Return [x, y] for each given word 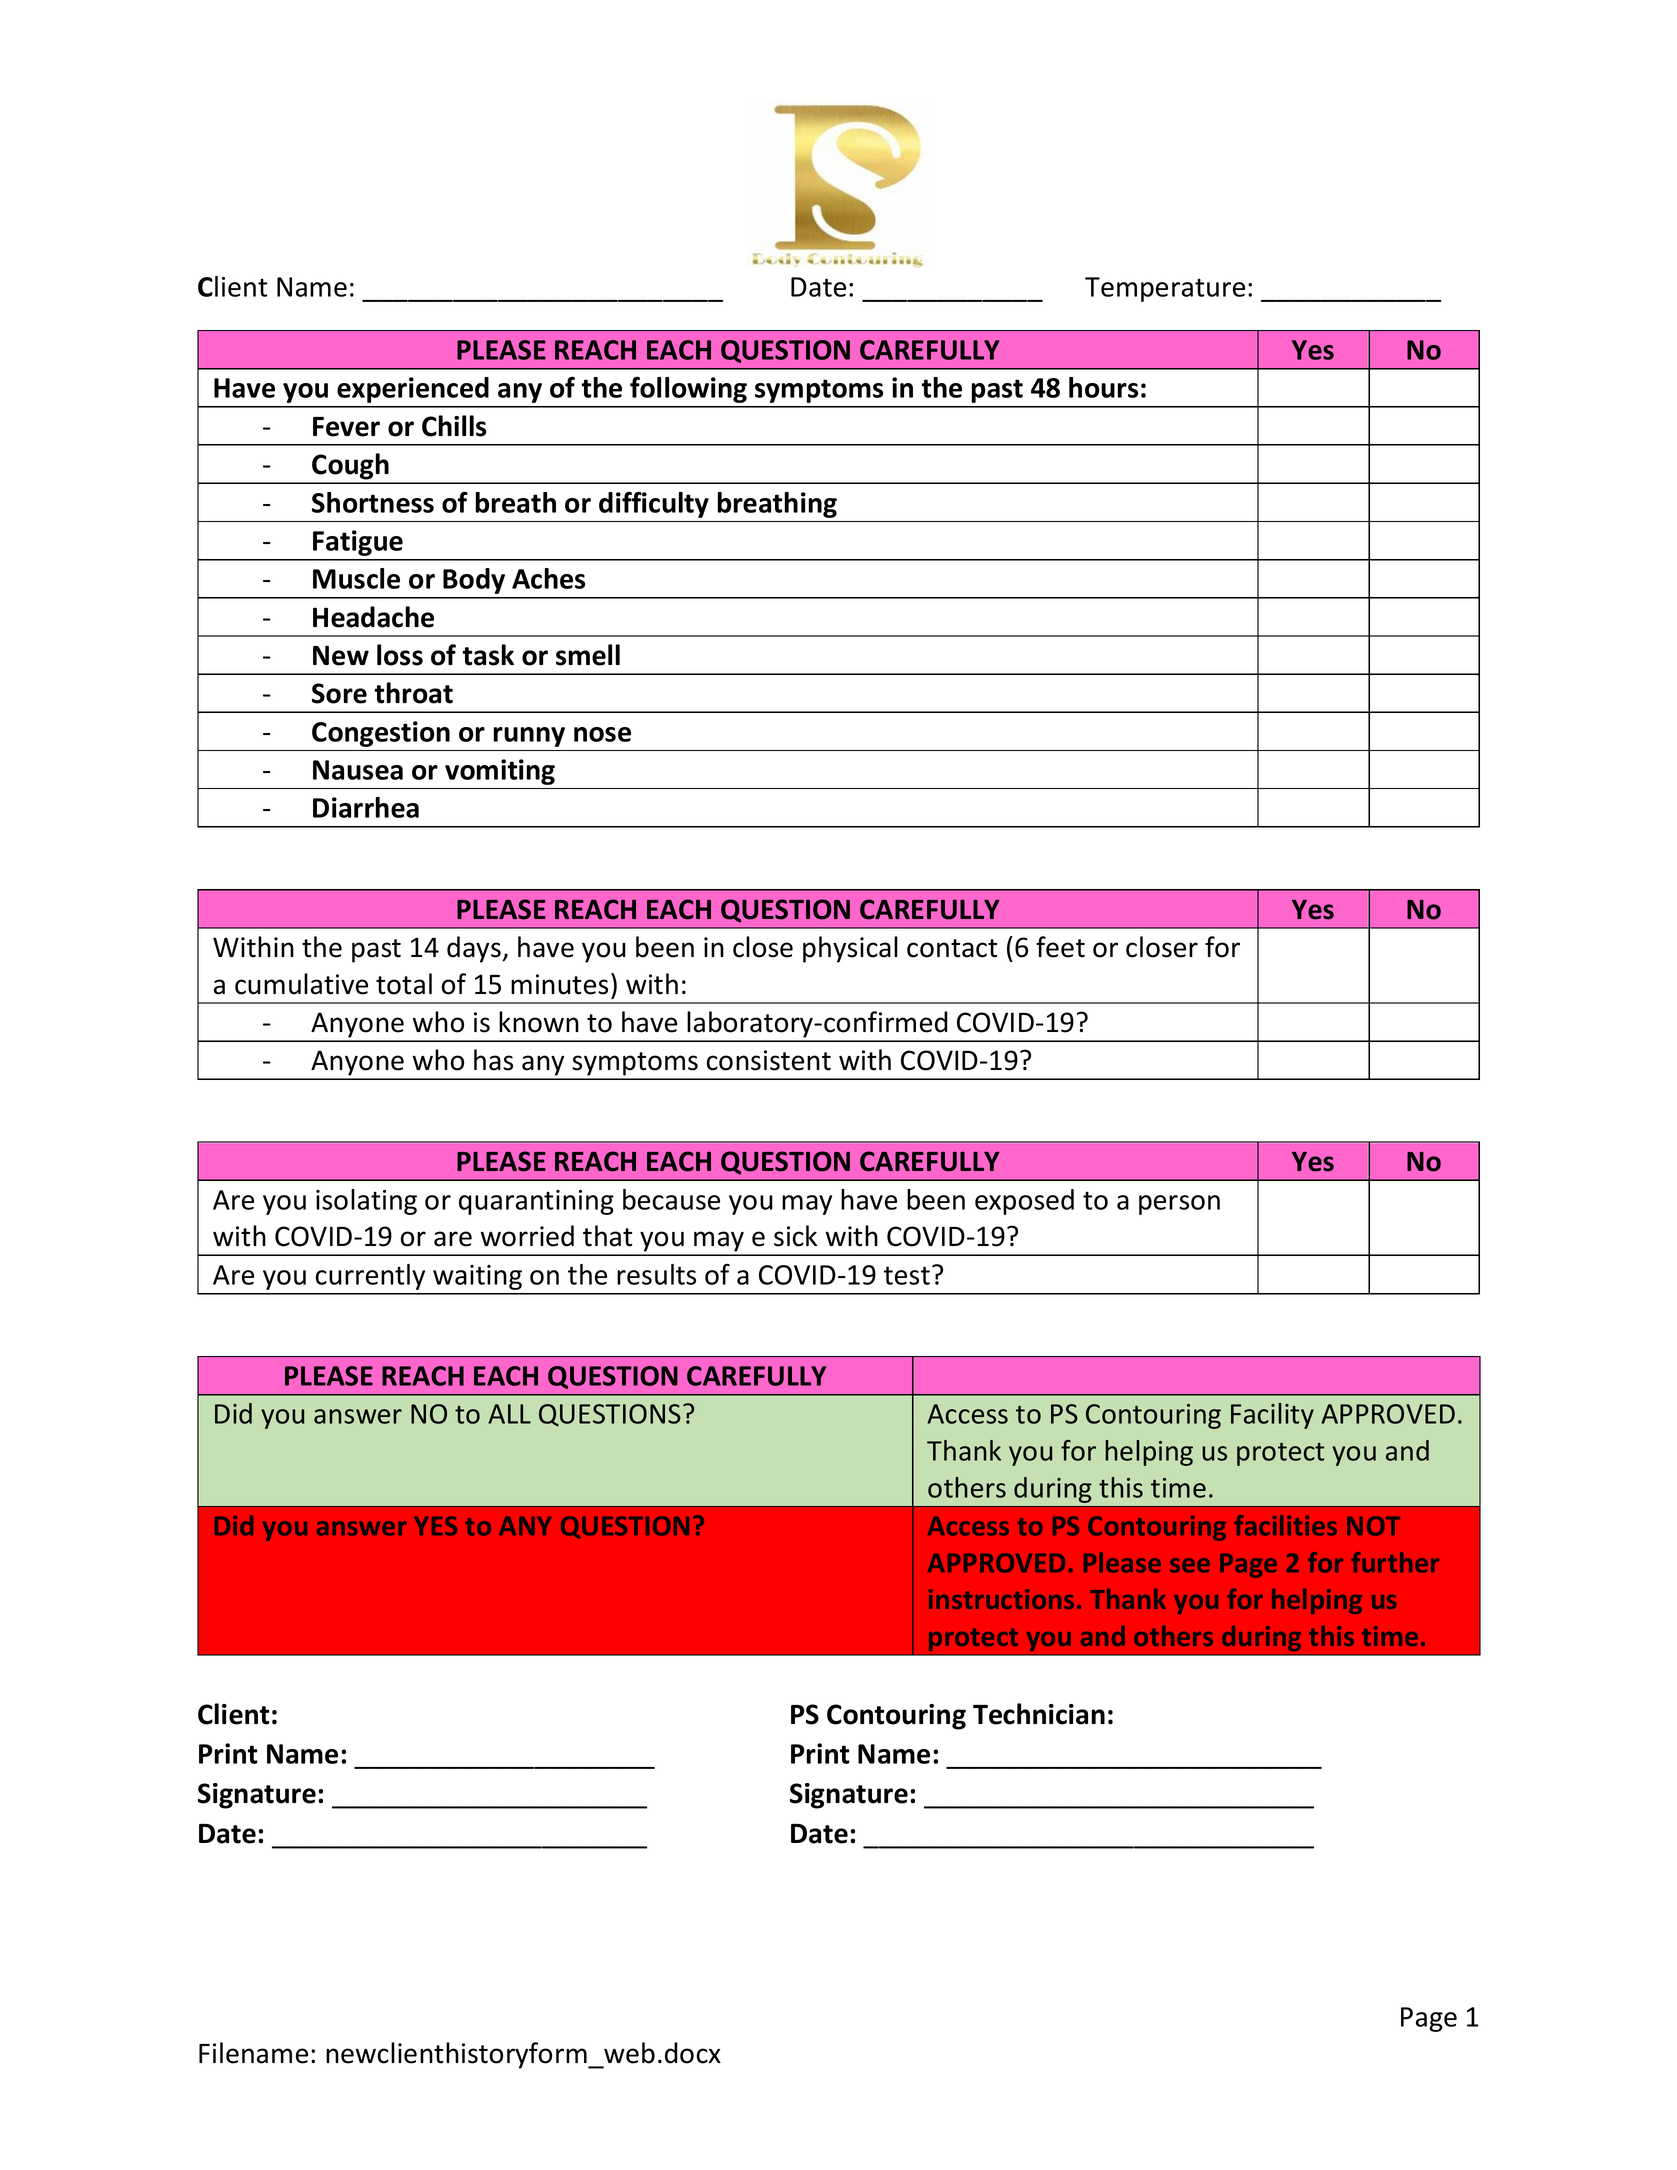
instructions [1001, 1599]
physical [850, 949]
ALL [509, 1414]
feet [1060, 947]
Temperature [1165, 289]
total [404, 984]
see [1190, 1565]
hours [1103, 387]
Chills [454, 426]
